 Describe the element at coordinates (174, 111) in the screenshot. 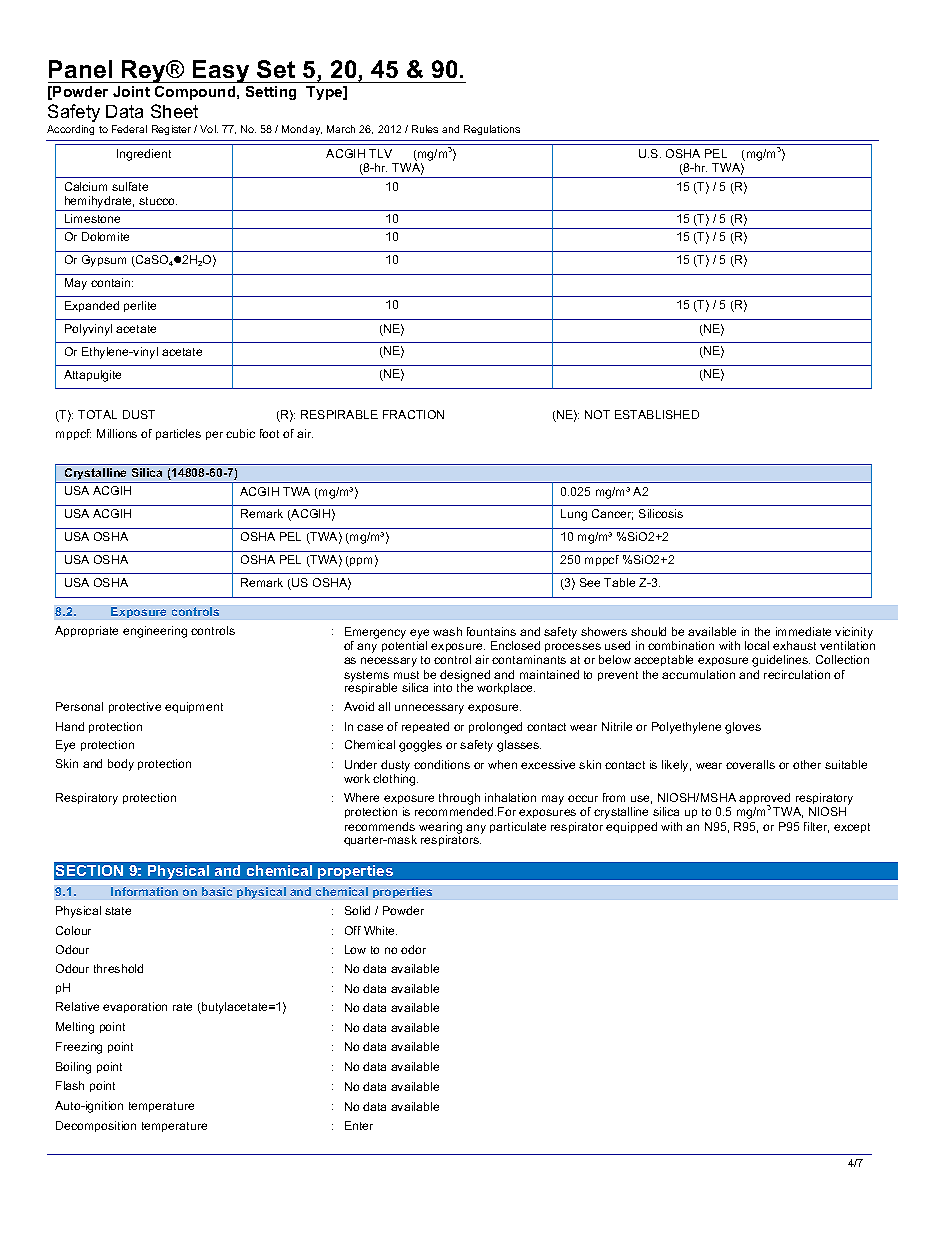

I see `Sheet` at that location.
